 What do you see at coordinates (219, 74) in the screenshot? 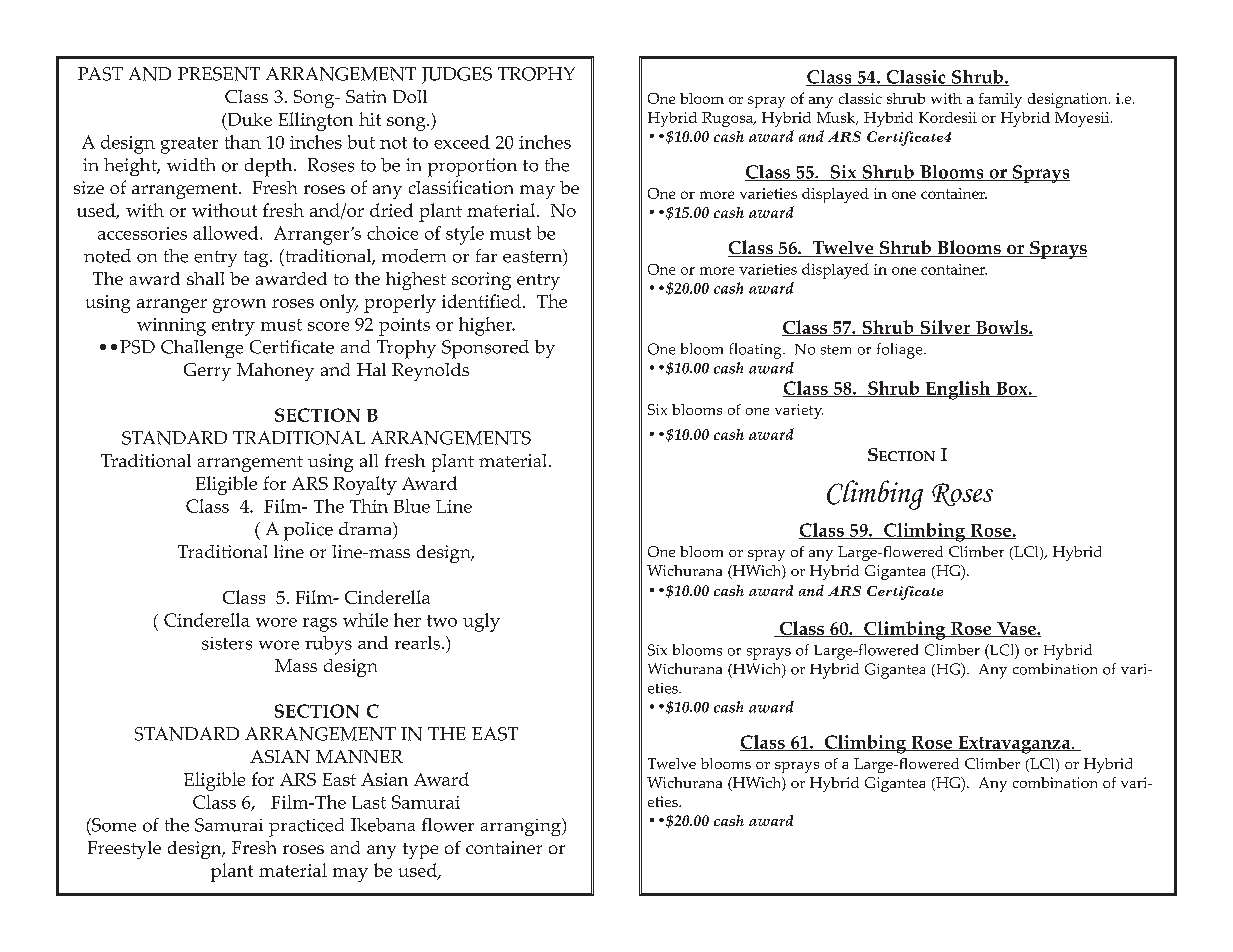
I see `PRESENT` at bounding box center [219, 74].
